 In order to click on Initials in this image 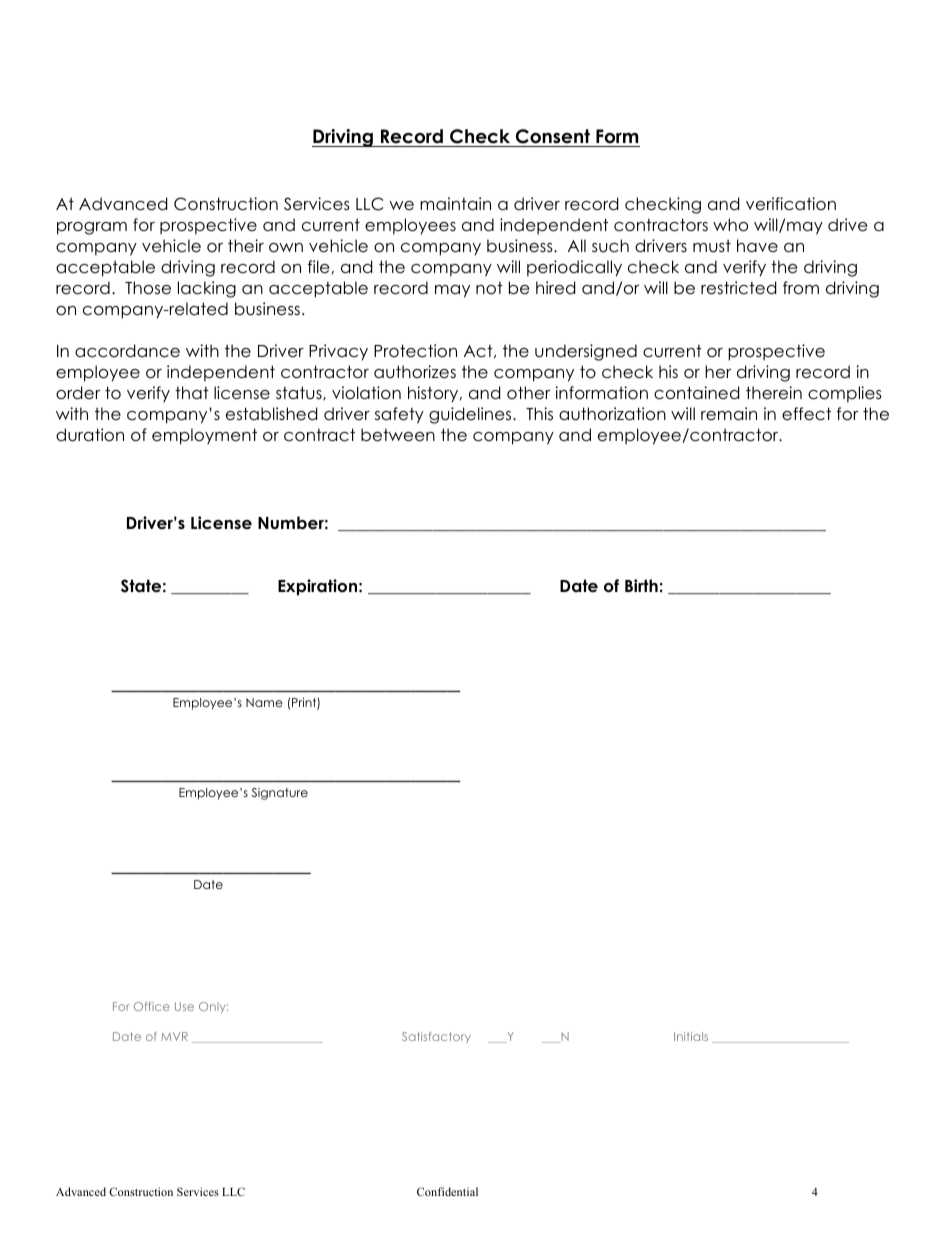, I will do `click(691, 1036)`.
